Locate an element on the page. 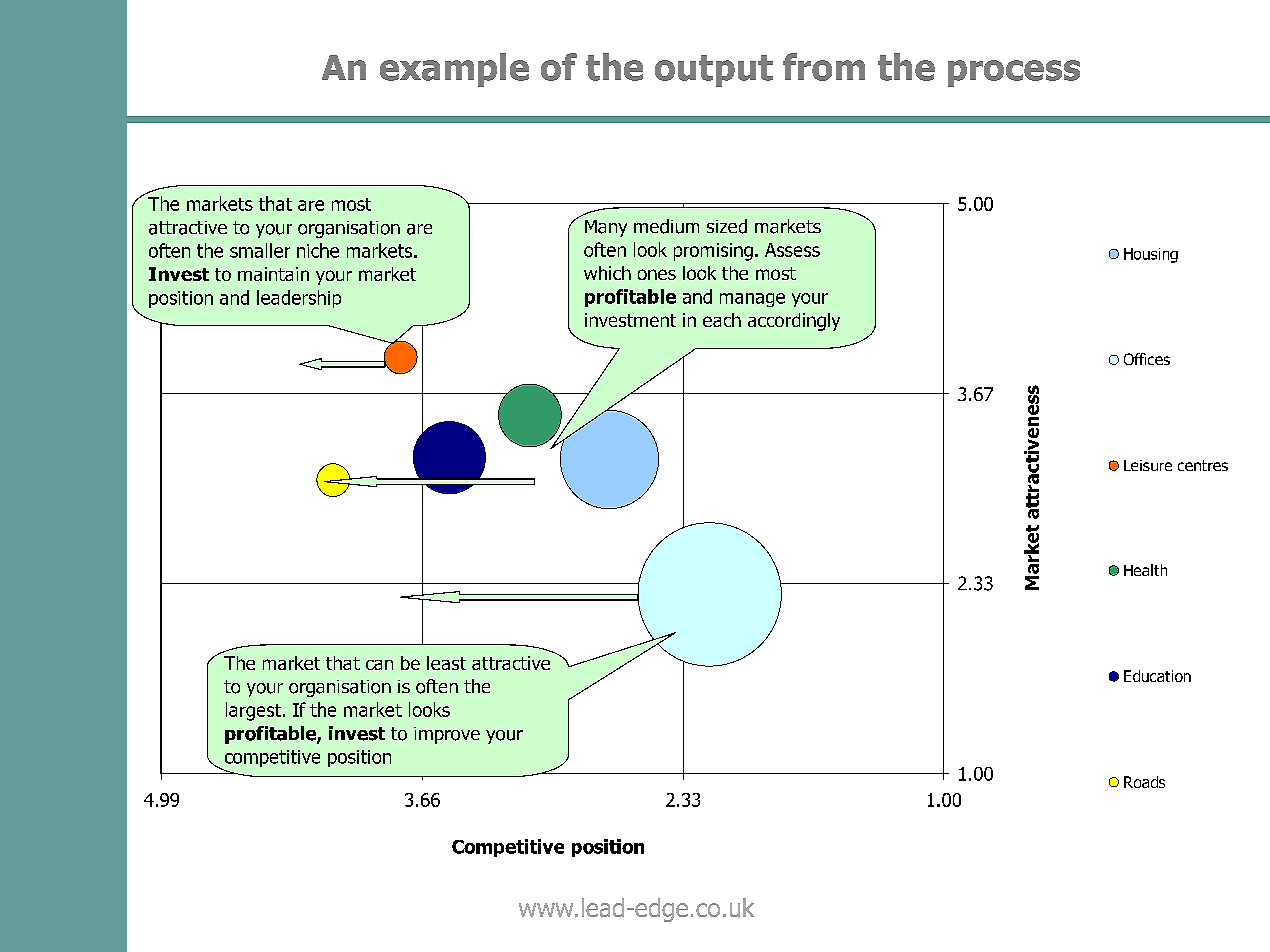 This page has height=952, width=1270. improve is located at coordinates (447, 735).
